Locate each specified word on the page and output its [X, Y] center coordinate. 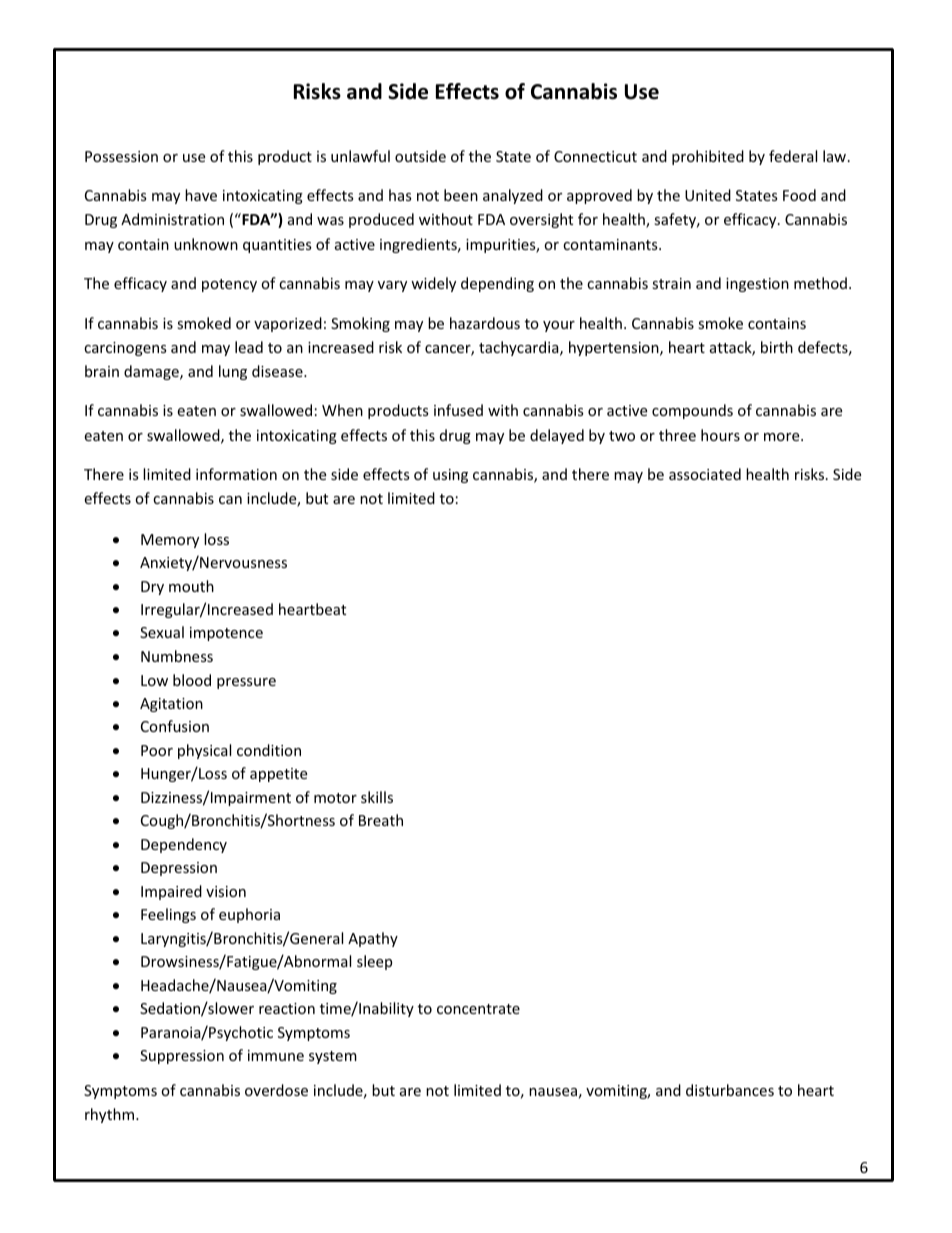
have [201, 195]
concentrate [478, 1009]
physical [204, 751]
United [708, 195]
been [461, 195]
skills [377, 797]
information [236, 474]
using [450, 476]
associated [705, 474]
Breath [381, 820]
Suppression [182, 1057]
